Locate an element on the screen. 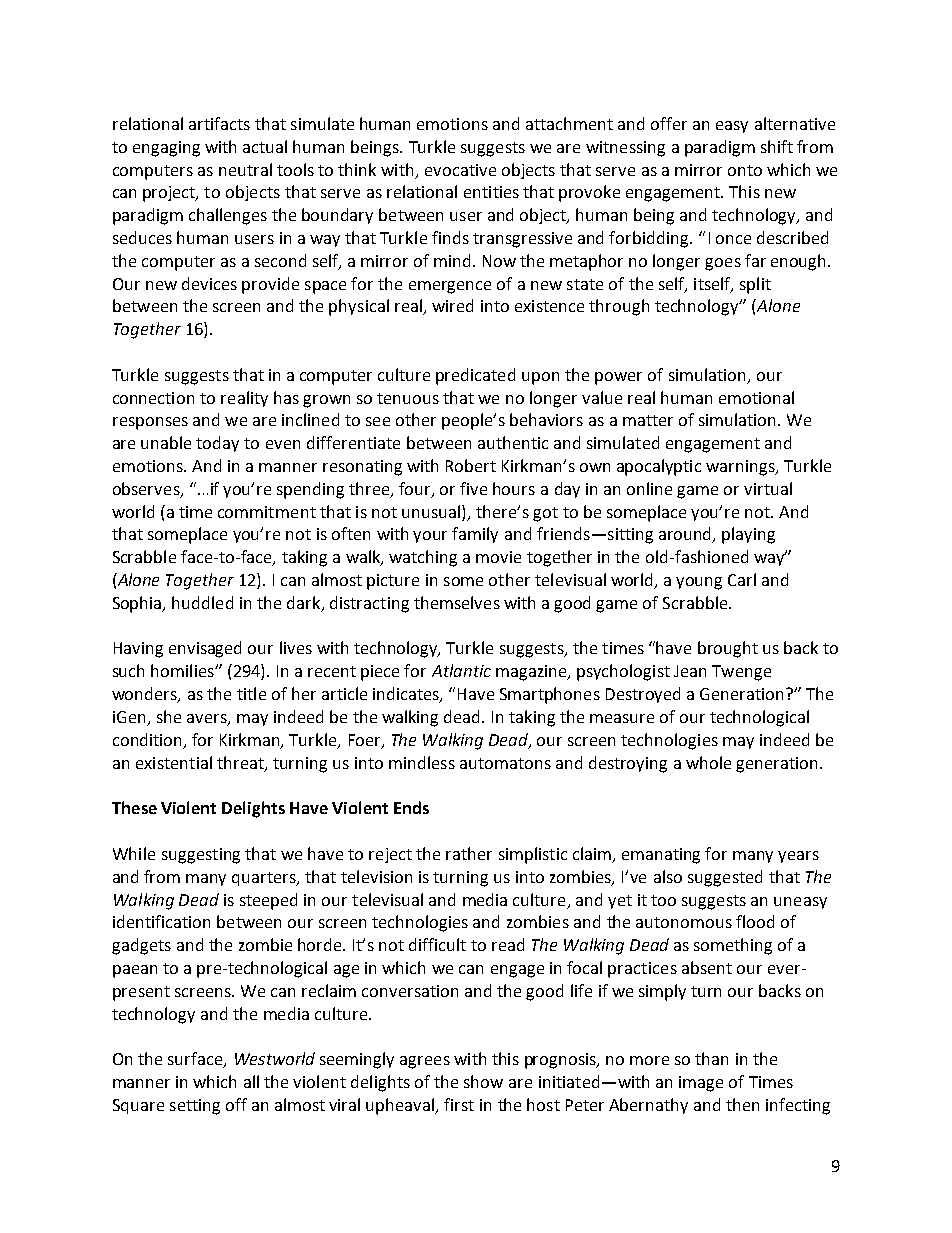 The width and height of the screenshot is (952, 1233). Robert is located at coordinates (471, 465).
